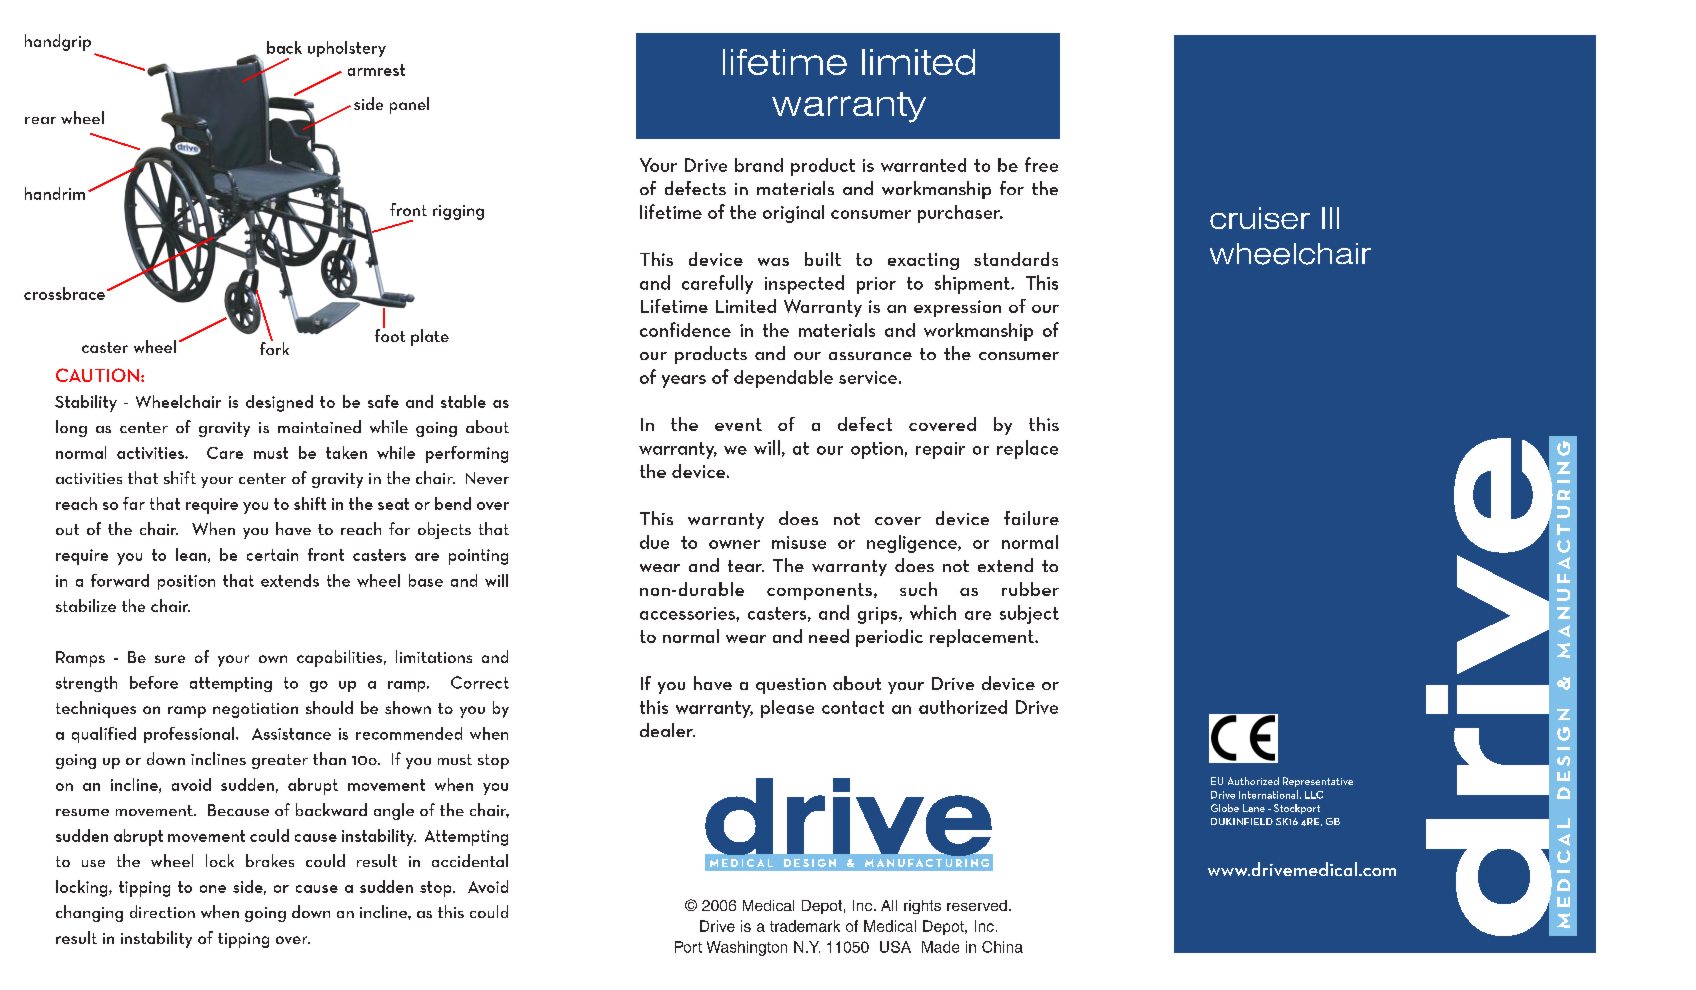 The height and width of the screenshot is (990, 1696). I want to click on negotiation, so click(255, 710).
